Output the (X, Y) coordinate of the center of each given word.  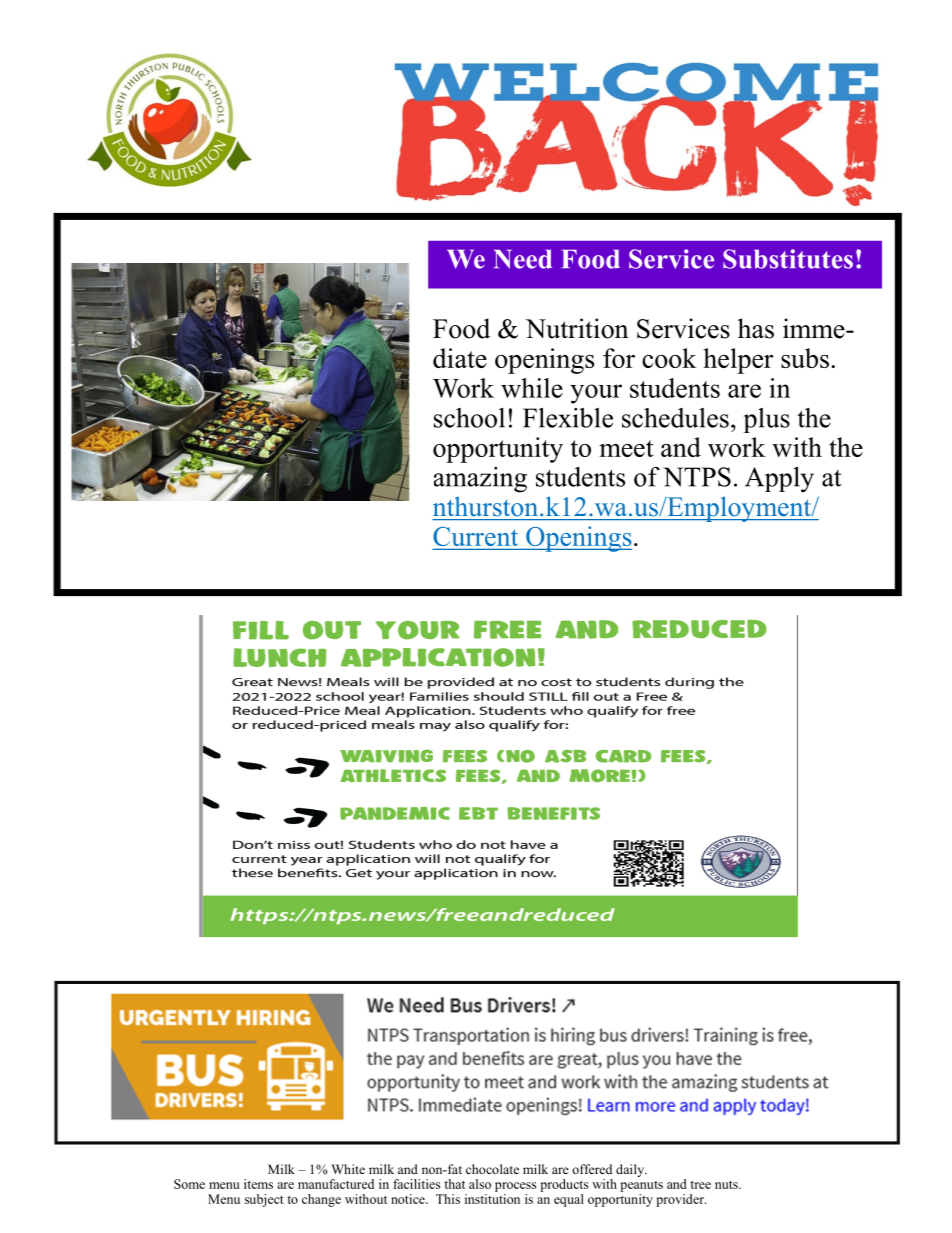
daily (631, 1170)
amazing (480, 480)
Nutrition (577, 328)
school (469, 418)
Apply (779, 480)
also (480, 1184)
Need (523, 259)
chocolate (492, 1169)
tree (700, 1184)
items (258, 1184)
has (756, 328)
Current (477, 538)
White (348, 1169)
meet (626, 448)
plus (767, 420)
